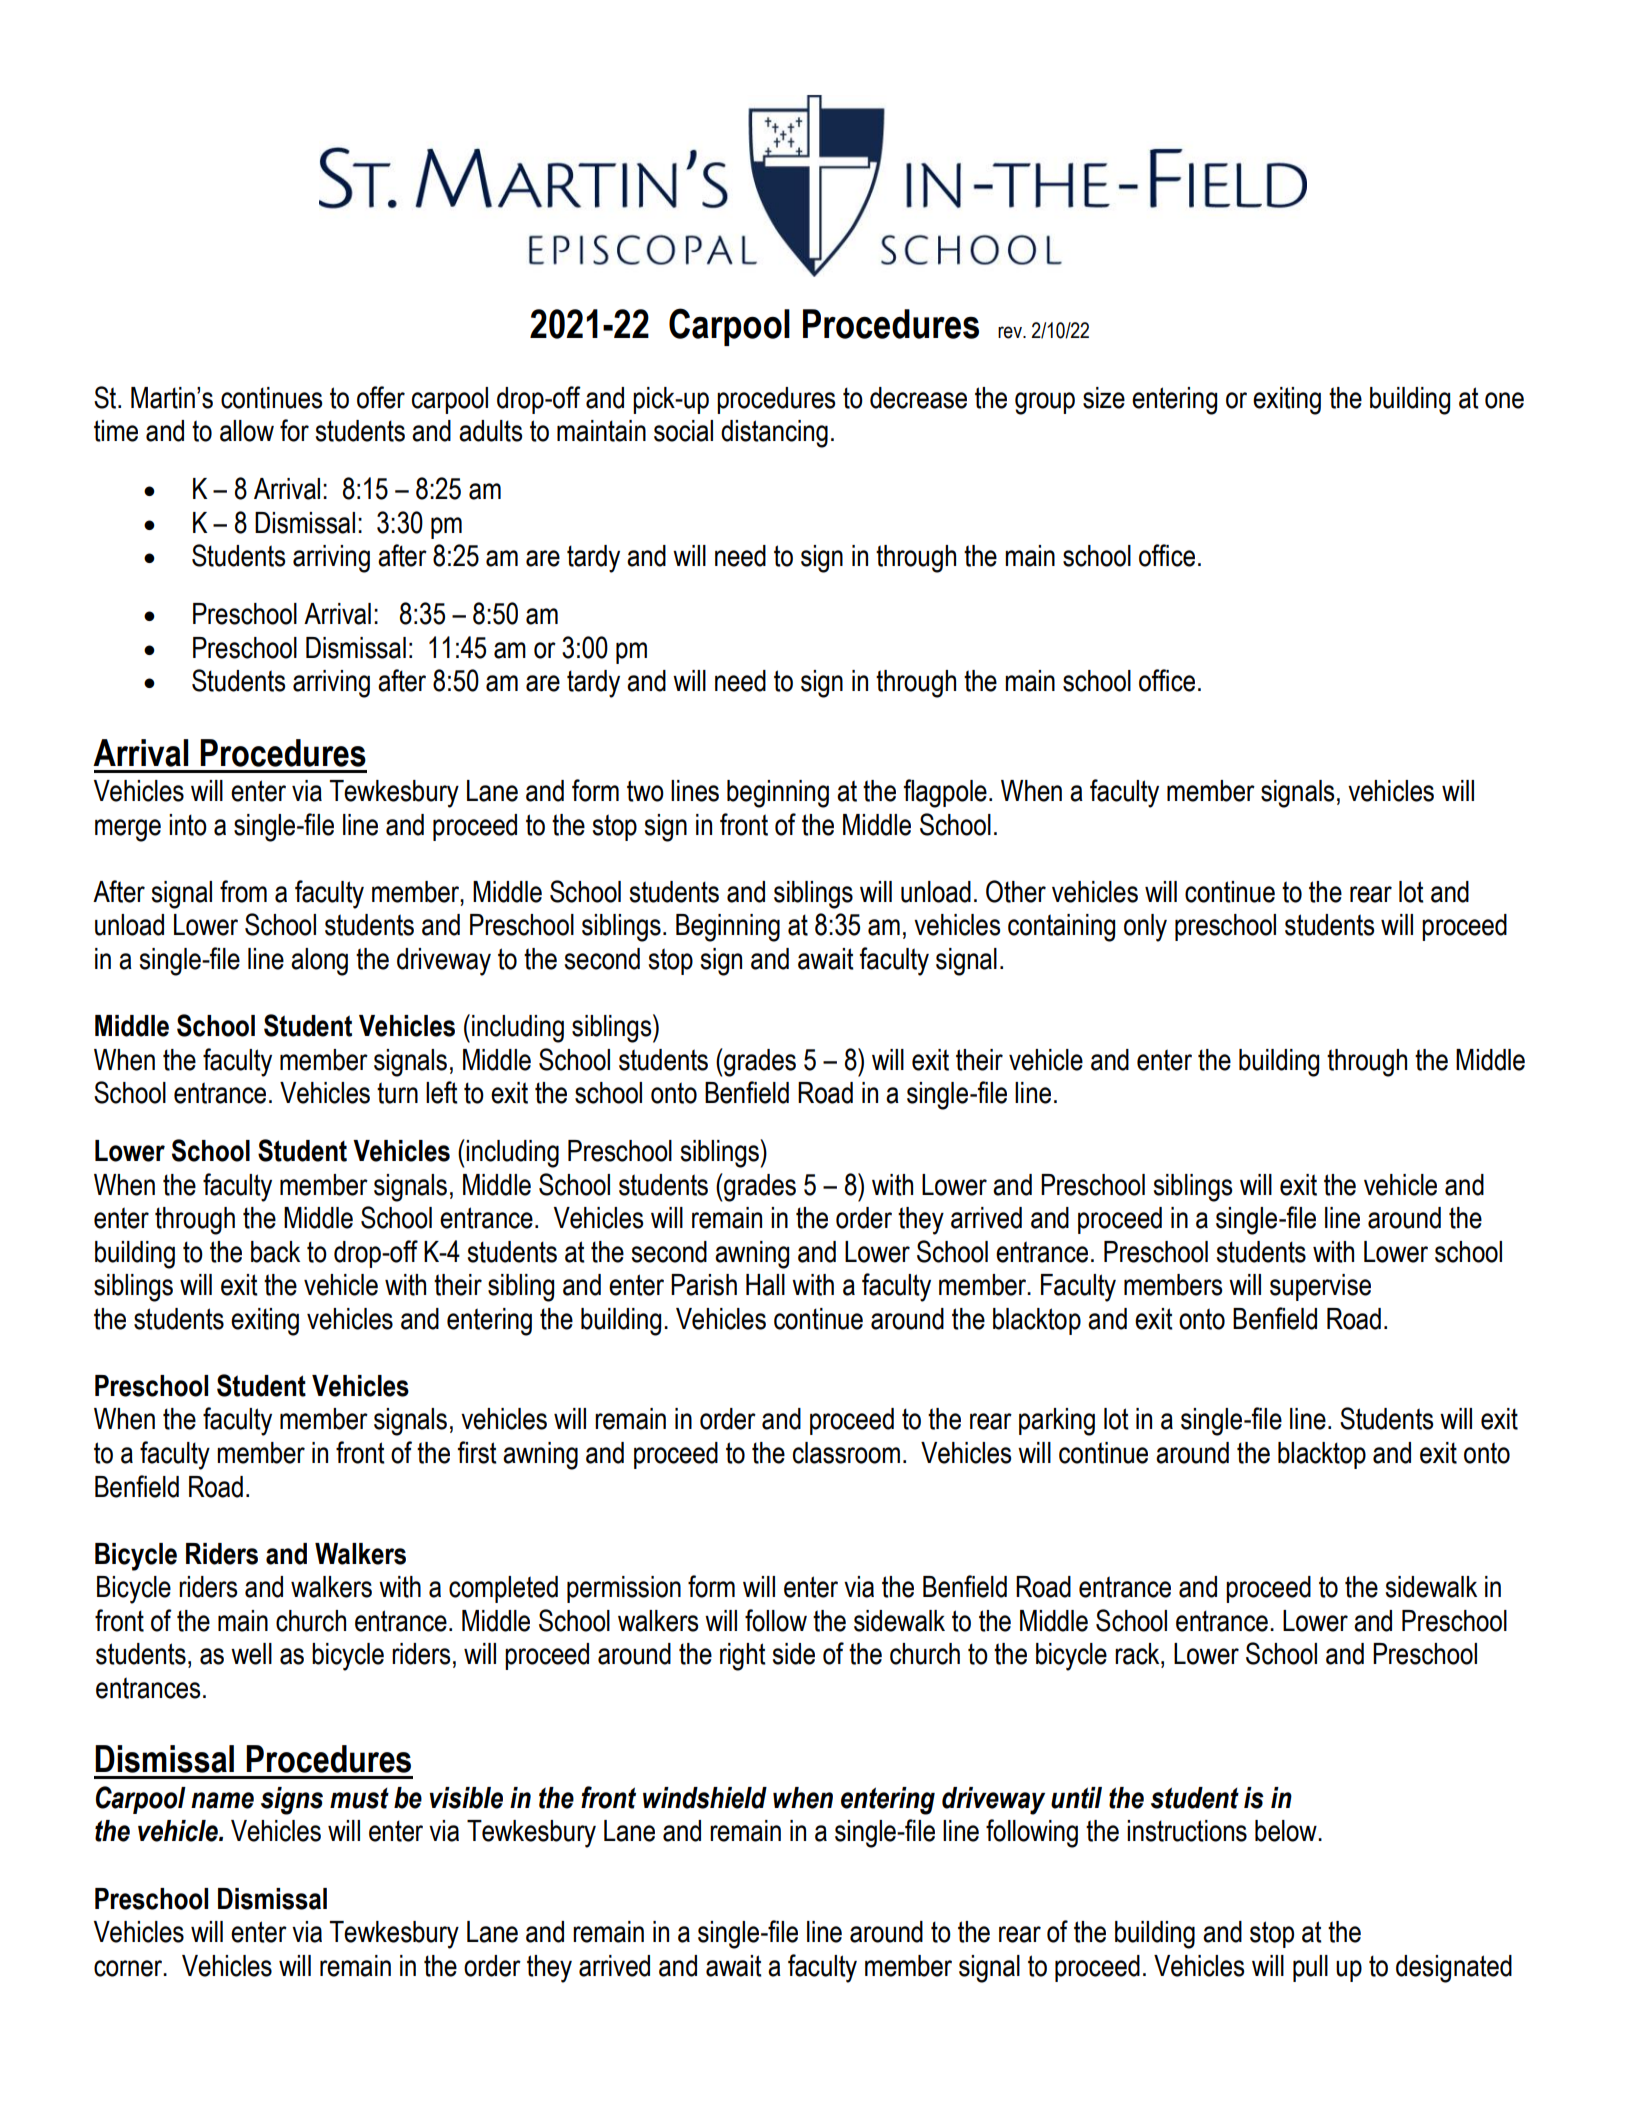 The image size is (1626, 2105). I want to click on allow, so click(247, 431).
